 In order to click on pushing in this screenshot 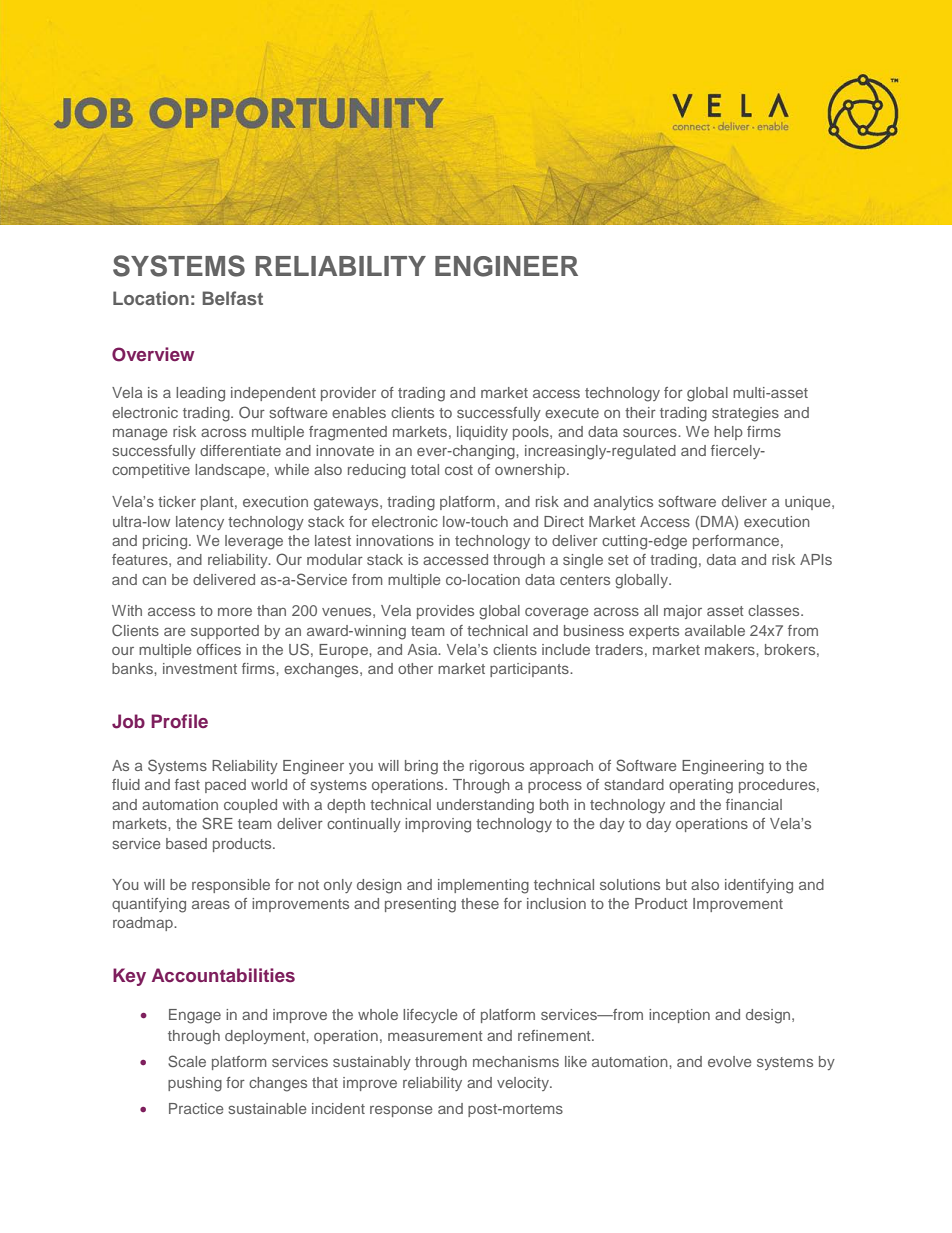, I will do `click(195, 1084)`.
